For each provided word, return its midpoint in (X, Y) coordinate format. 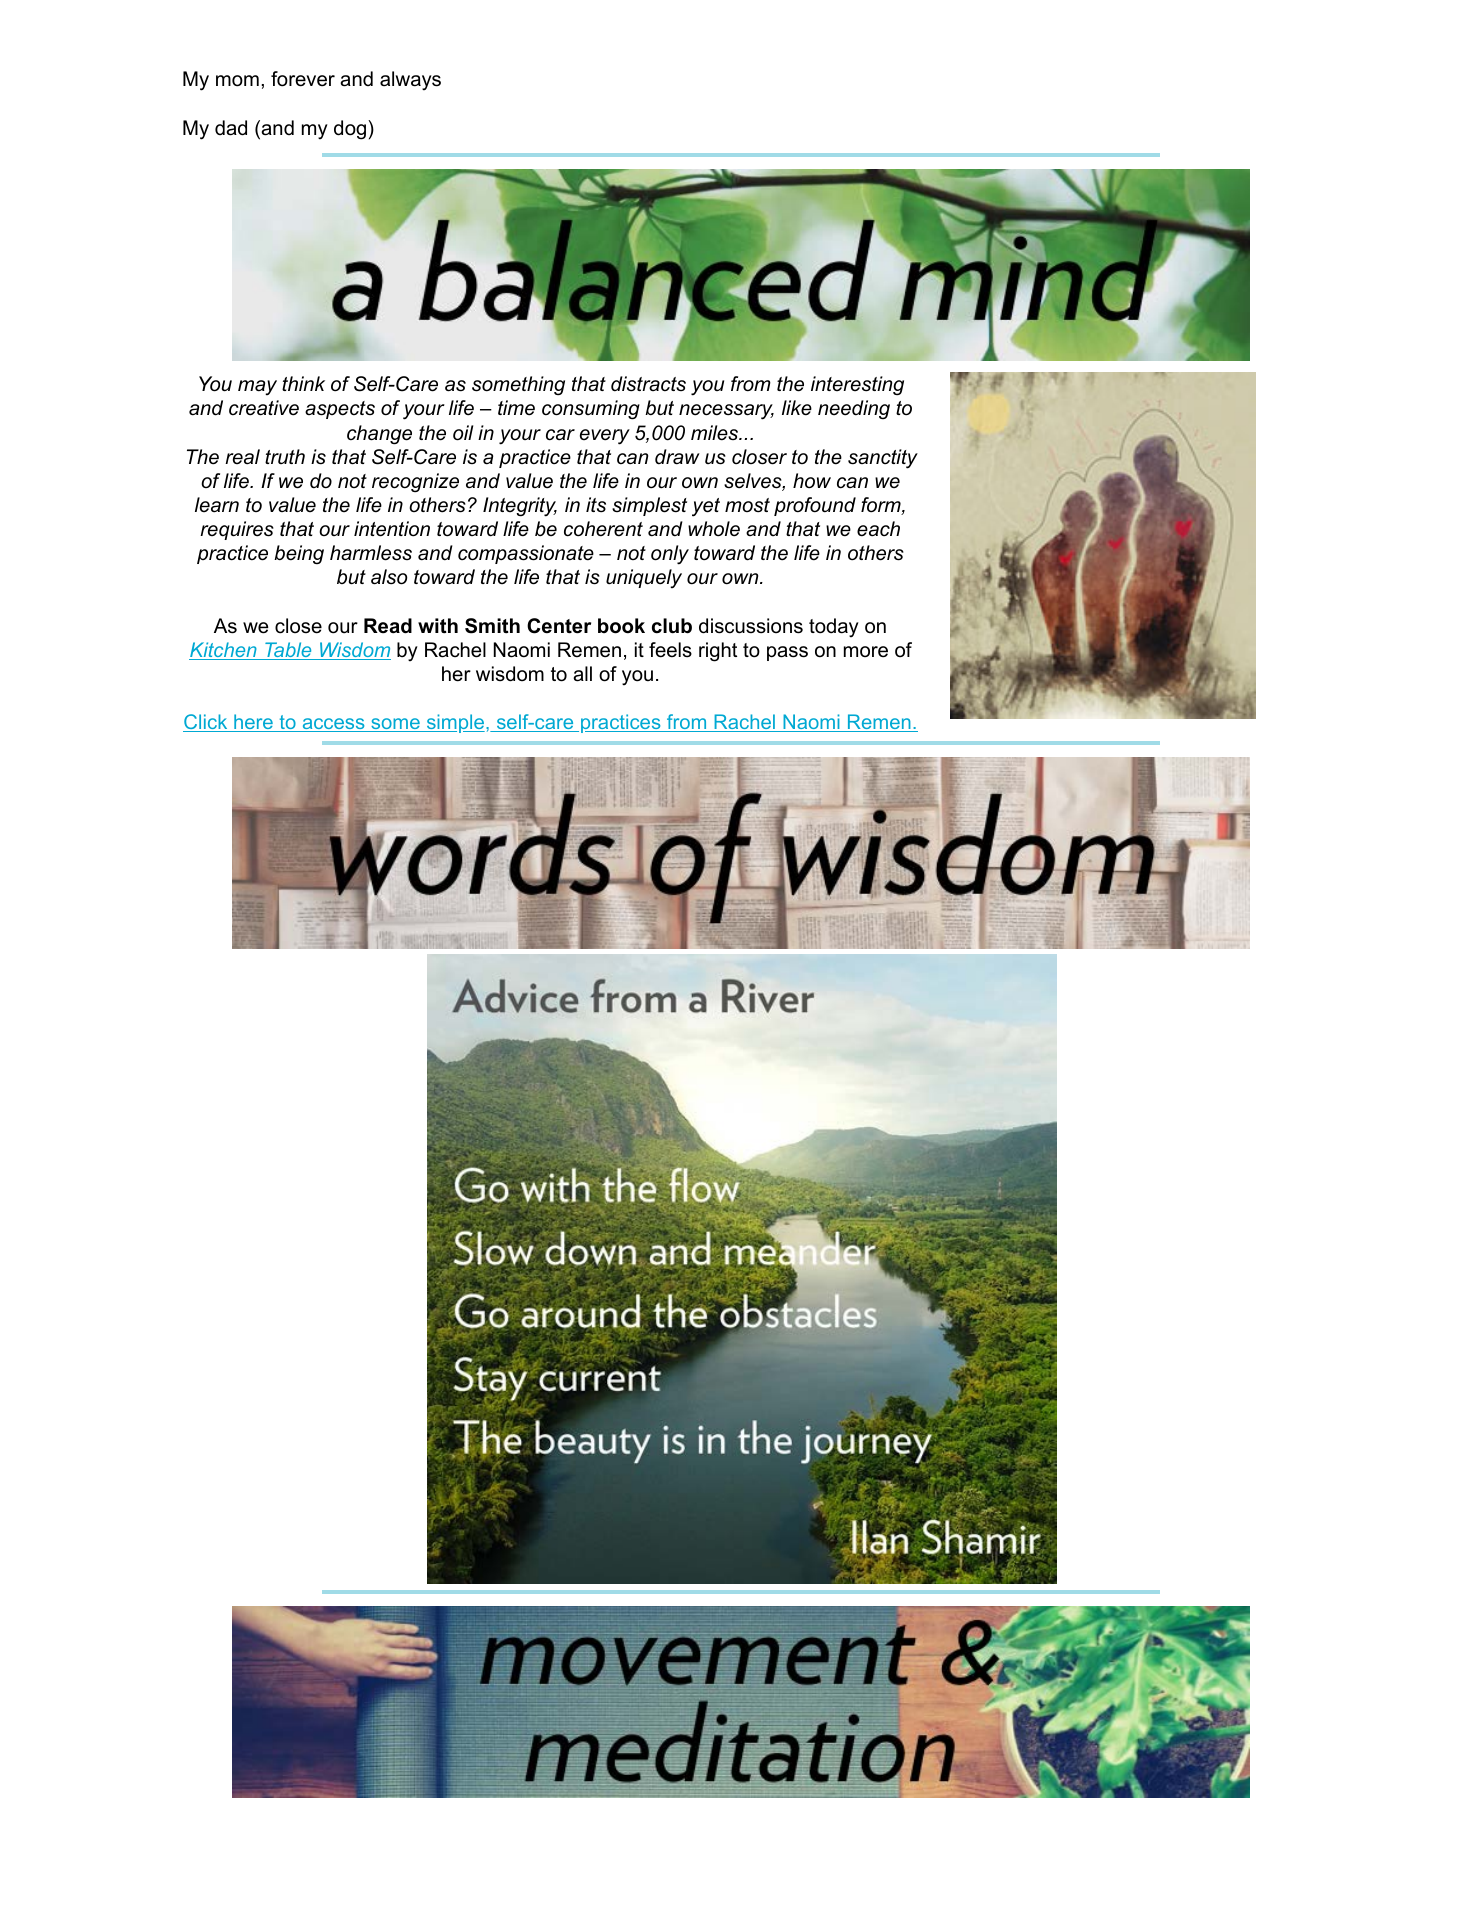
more (866, 652)
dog (350, 130)
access (333, 725)
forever (303, 79)
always (410, 81)
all (582, 674)
